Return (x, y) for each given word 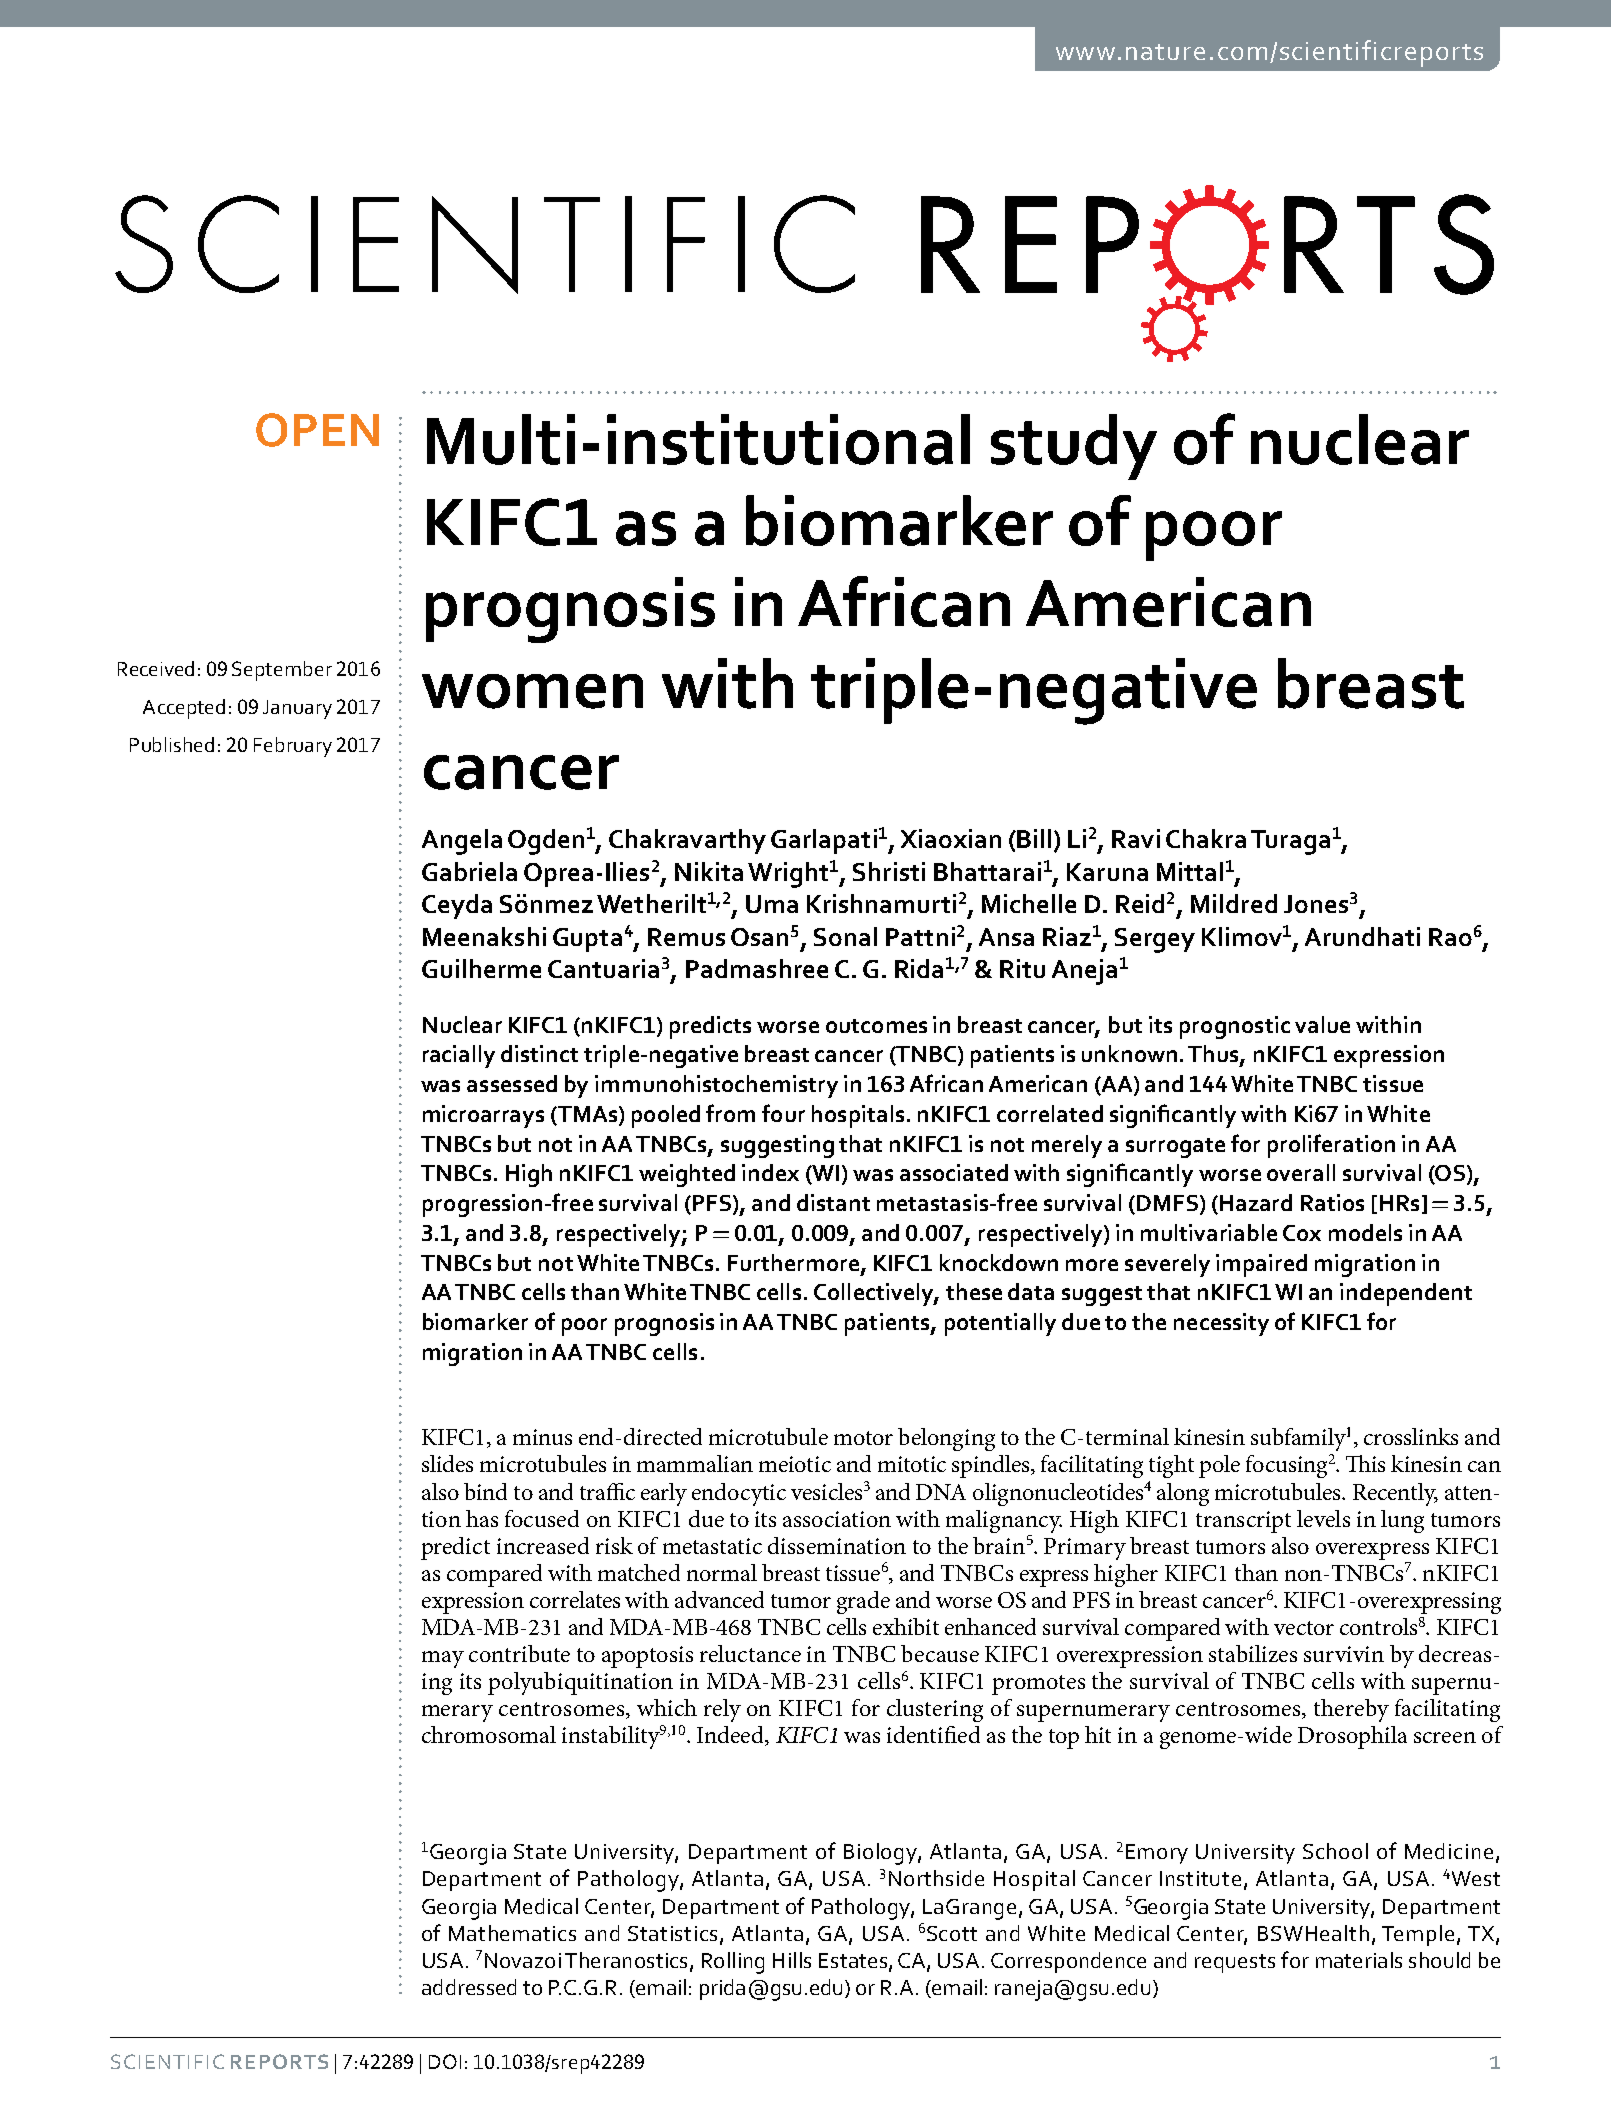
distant (833, 1202)
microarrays (483, 1116)
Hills (792, 1960)
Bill (1033, 838)
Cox (1302, 1233)
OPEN (317, 430)
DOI (445, 2061)
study (1074, 447)
